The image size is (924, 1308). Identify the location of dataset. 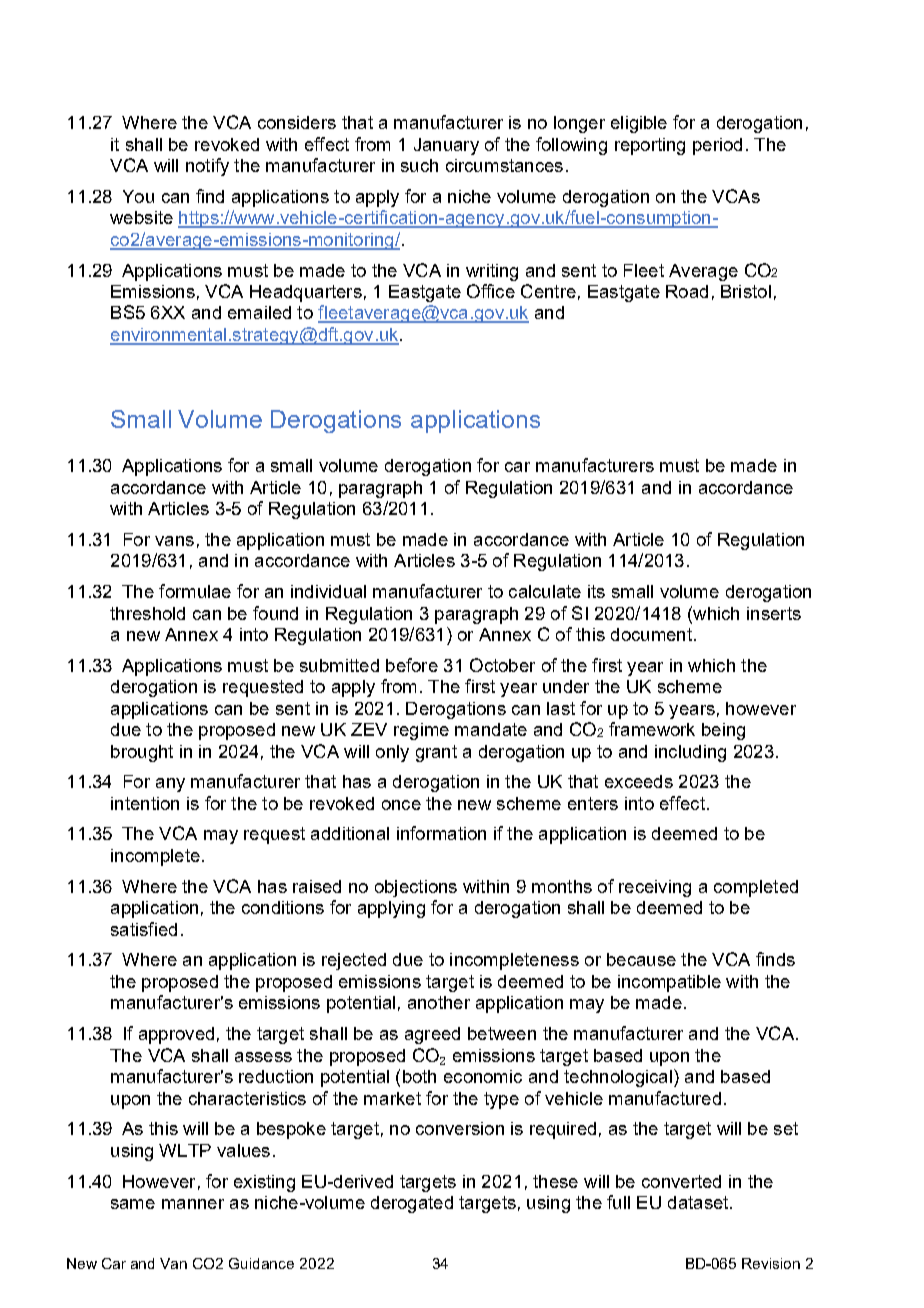
(699, 1202).
